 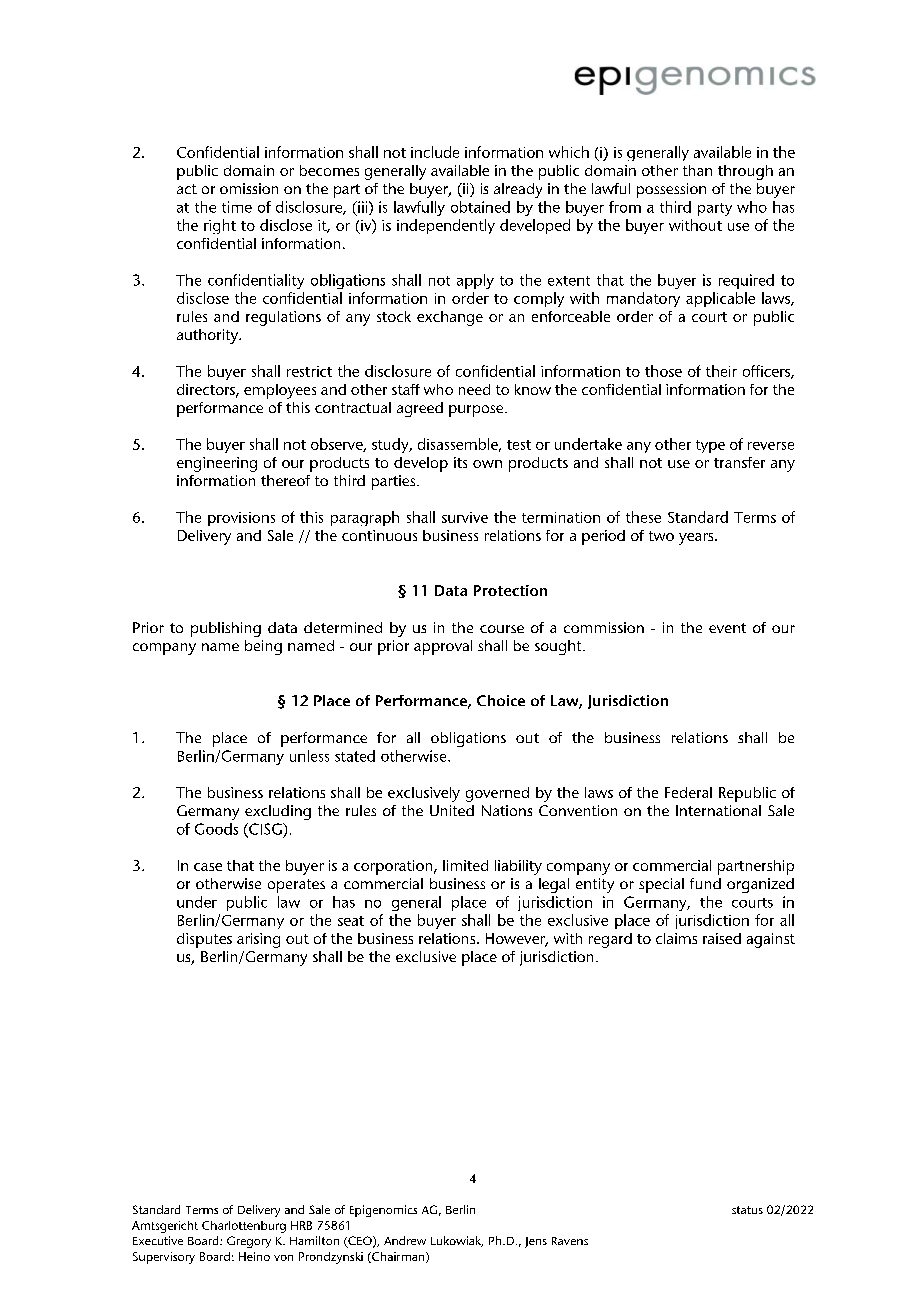 I want to click on Choice, so click(x=501, y=700).
